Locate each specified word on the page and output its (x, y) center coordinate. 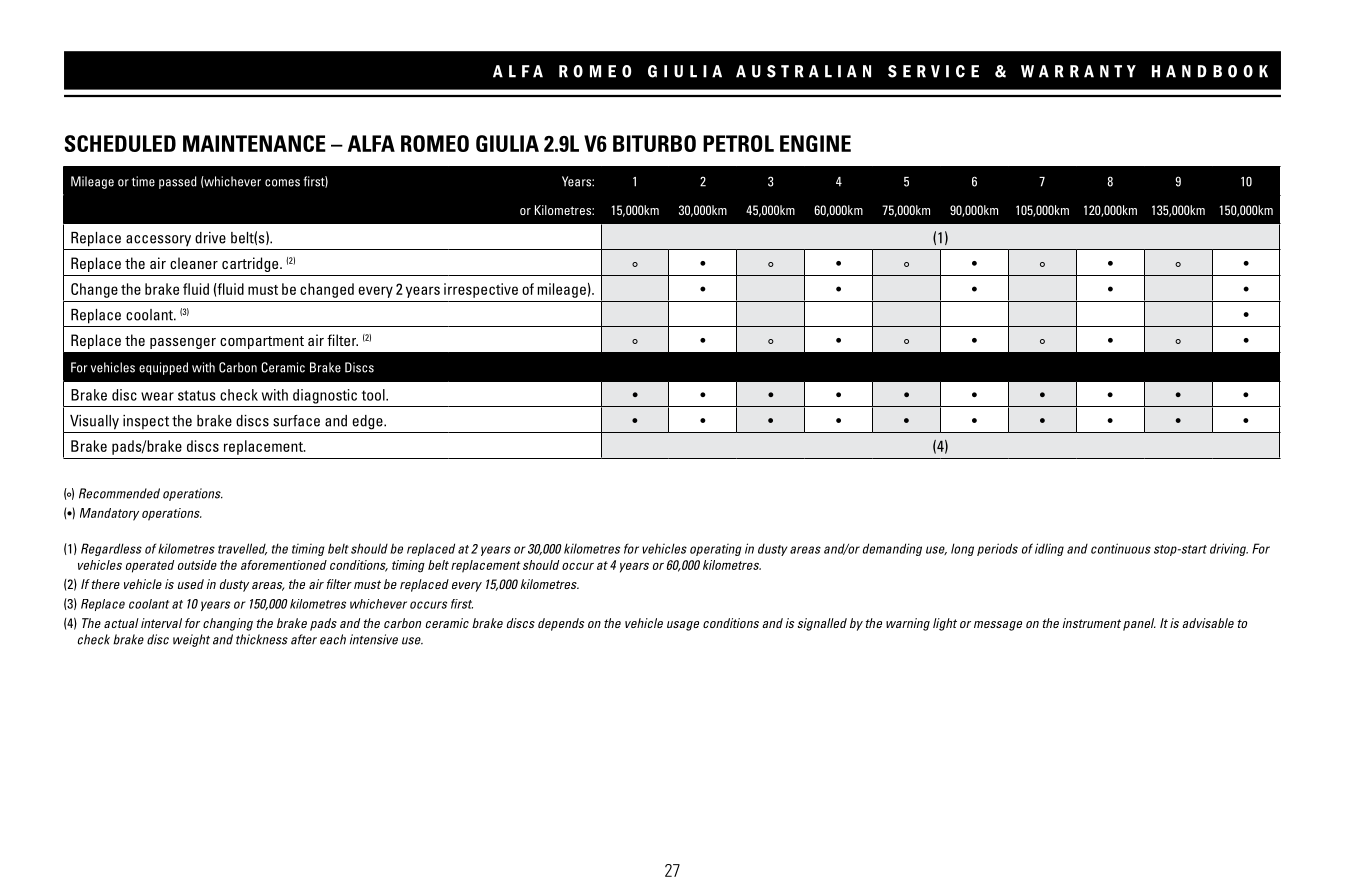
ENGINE (815, 143)
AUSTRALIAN (803, 71)
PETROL (738, 143)
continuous (1121, 548)
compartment (262, 342)
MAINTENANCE (254, 143)
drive (210, 238)
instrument (1092, 623)
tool (374, 395)
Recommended (119, 493)
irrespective (481, 290)
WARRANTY (1078, 71)
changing (228, 624)
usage (683, 626)
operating (716, 550)
